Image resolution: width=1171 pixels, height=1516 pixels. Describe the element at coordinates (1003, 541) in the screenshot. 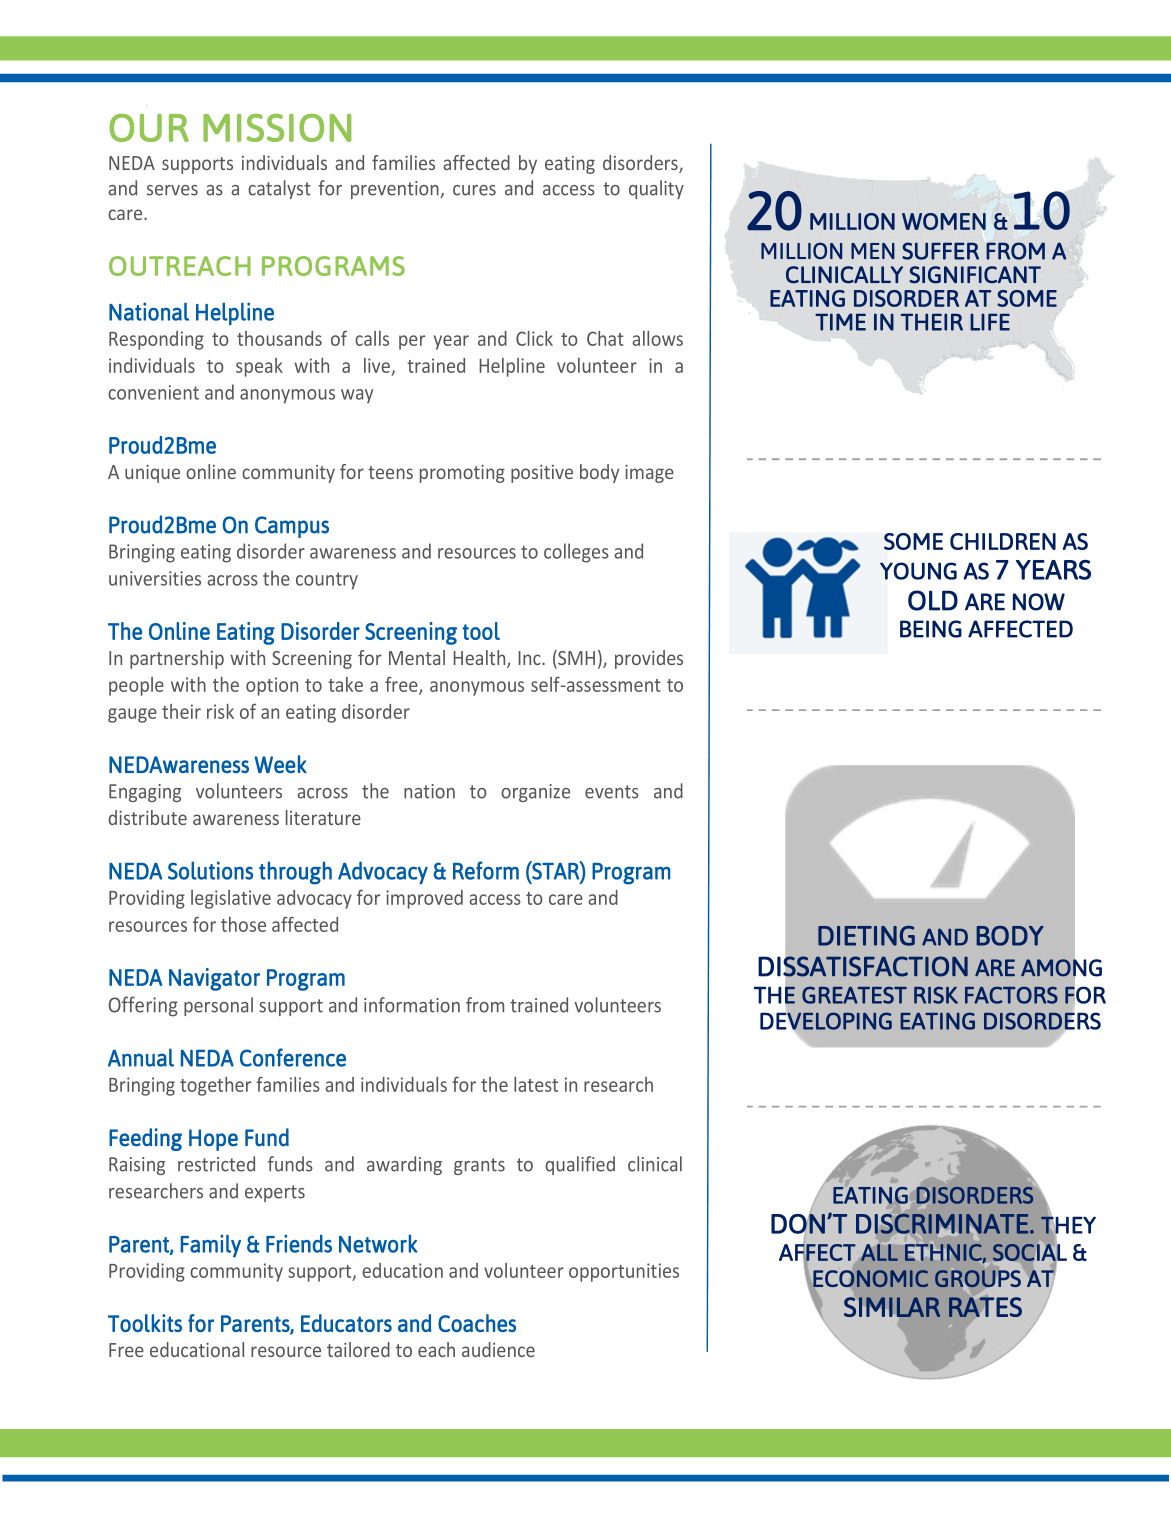

I see `CHILDREN` at that location.
